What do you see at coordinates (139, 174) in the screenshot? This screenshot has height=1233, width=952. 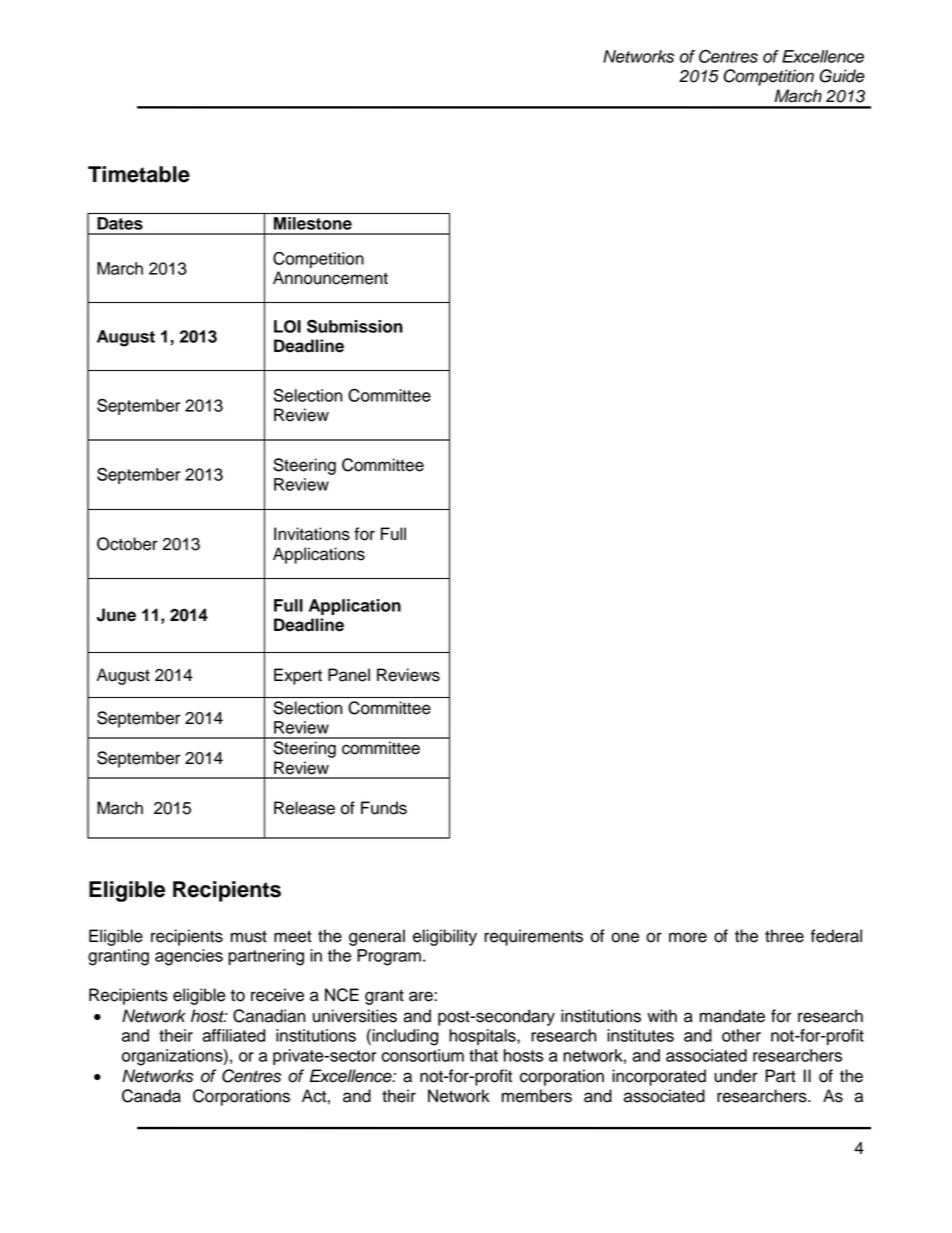 I see `Timetable` at bounding box center [139, 174].
